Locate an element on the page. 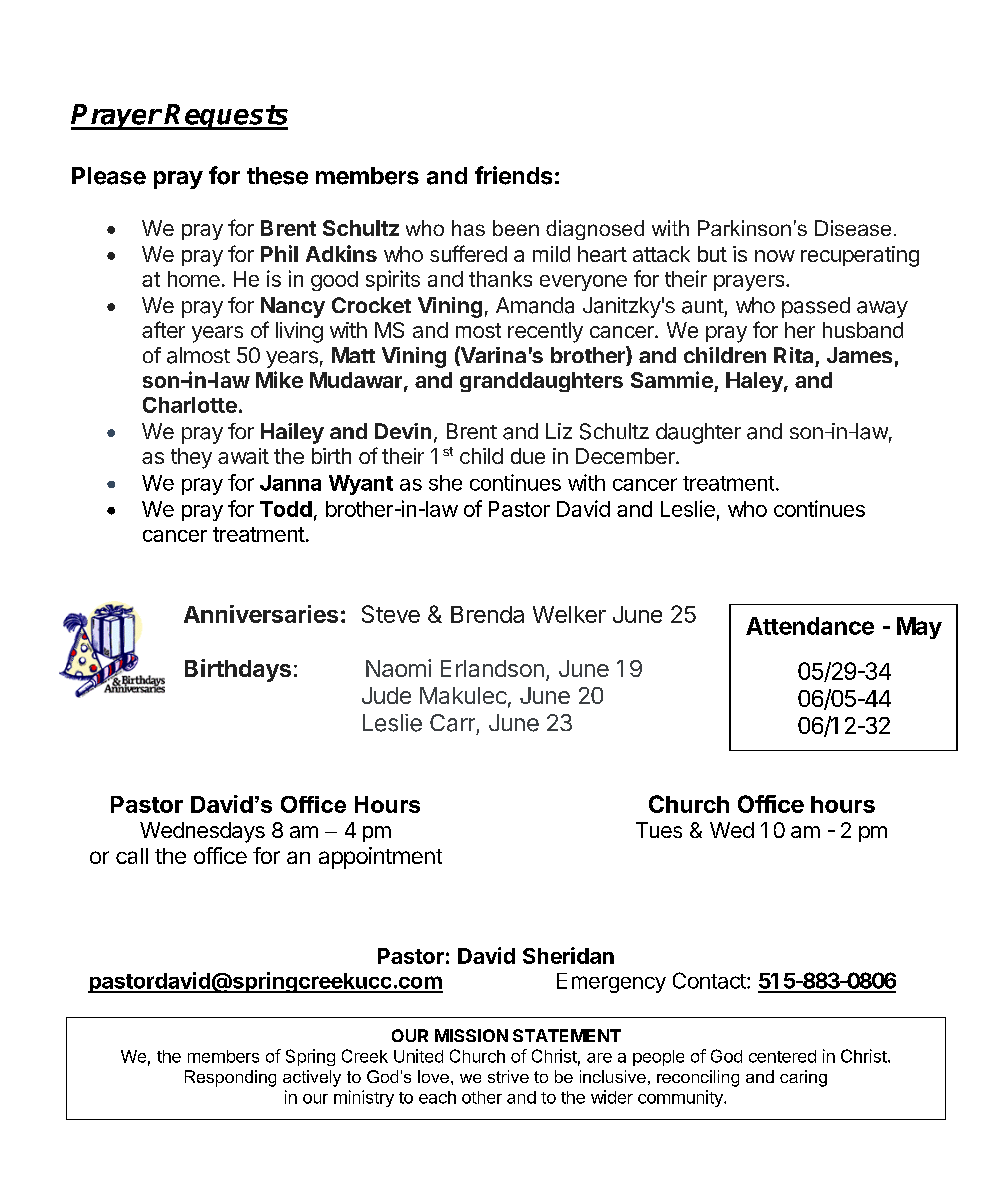 The image size is (991, 1204). Attendance is located at coordinates (810, 626).
